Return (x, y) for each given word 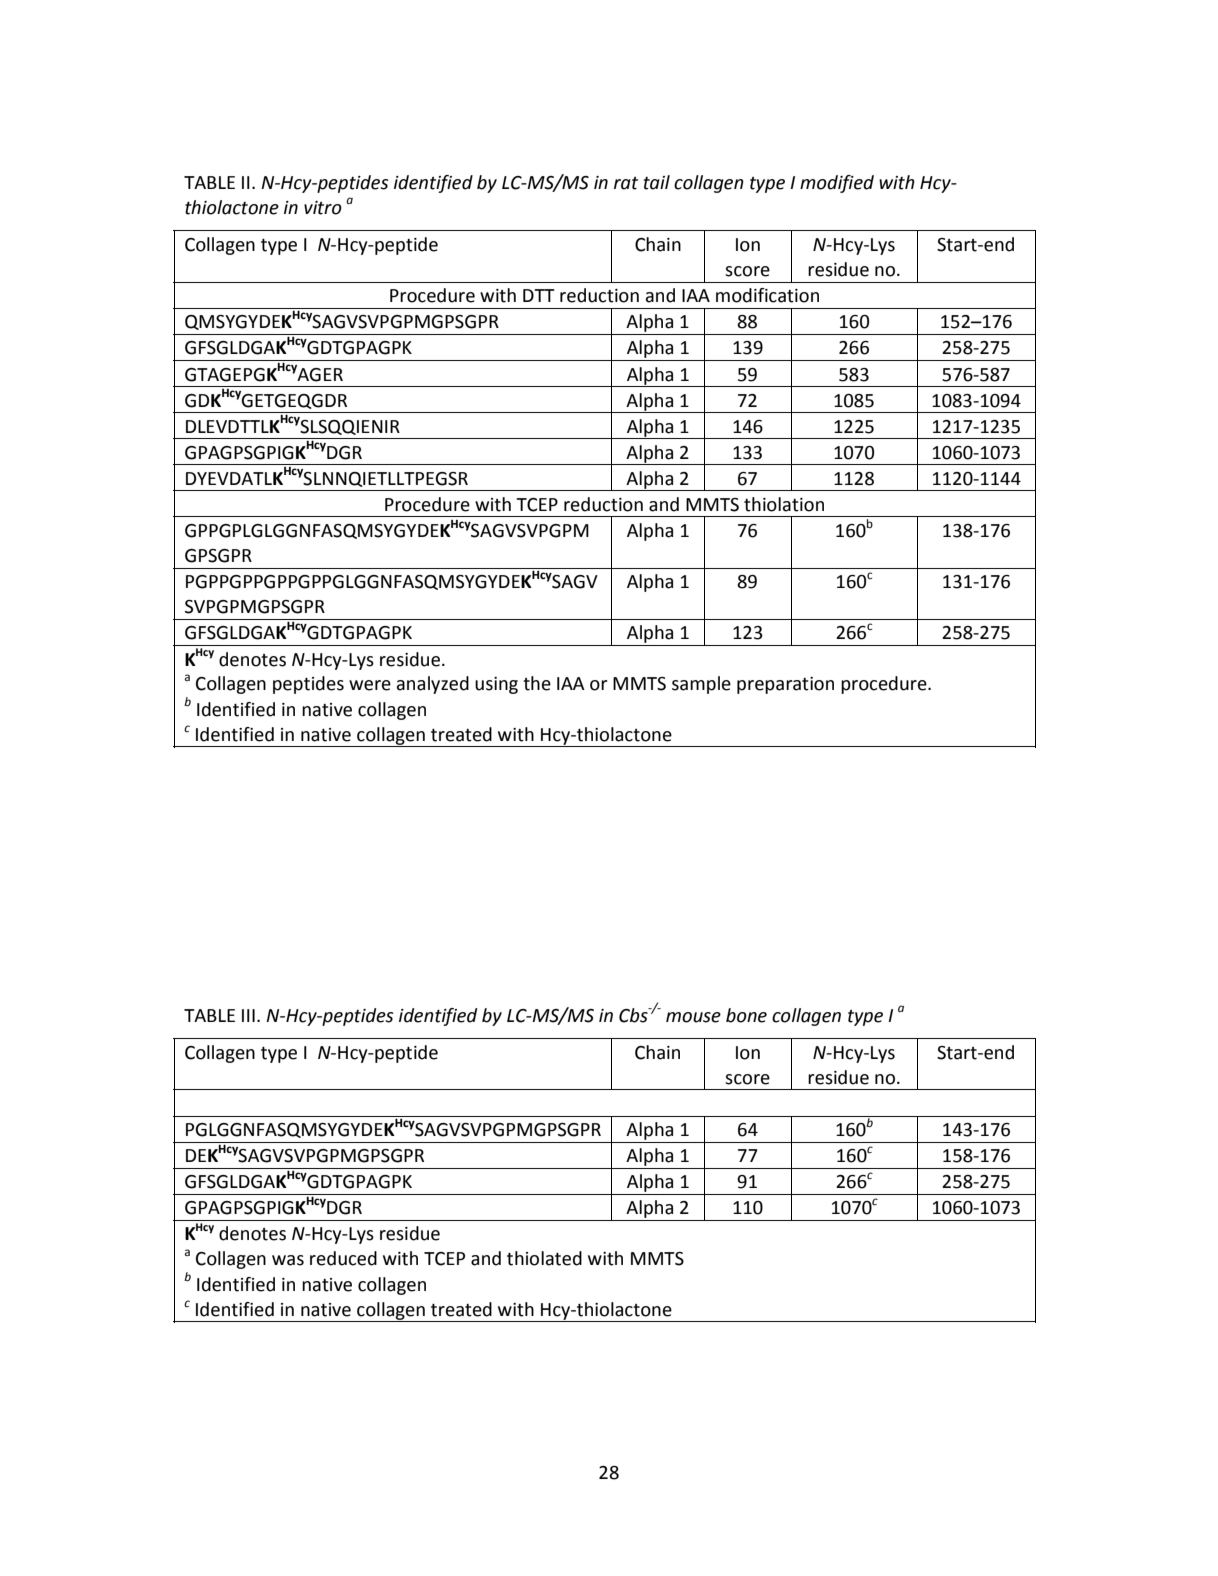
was (288, 1260)
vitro (323, 208)
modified (837, 184)
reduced (343, 1258)
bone (746, 1015)
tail (657, 182)
